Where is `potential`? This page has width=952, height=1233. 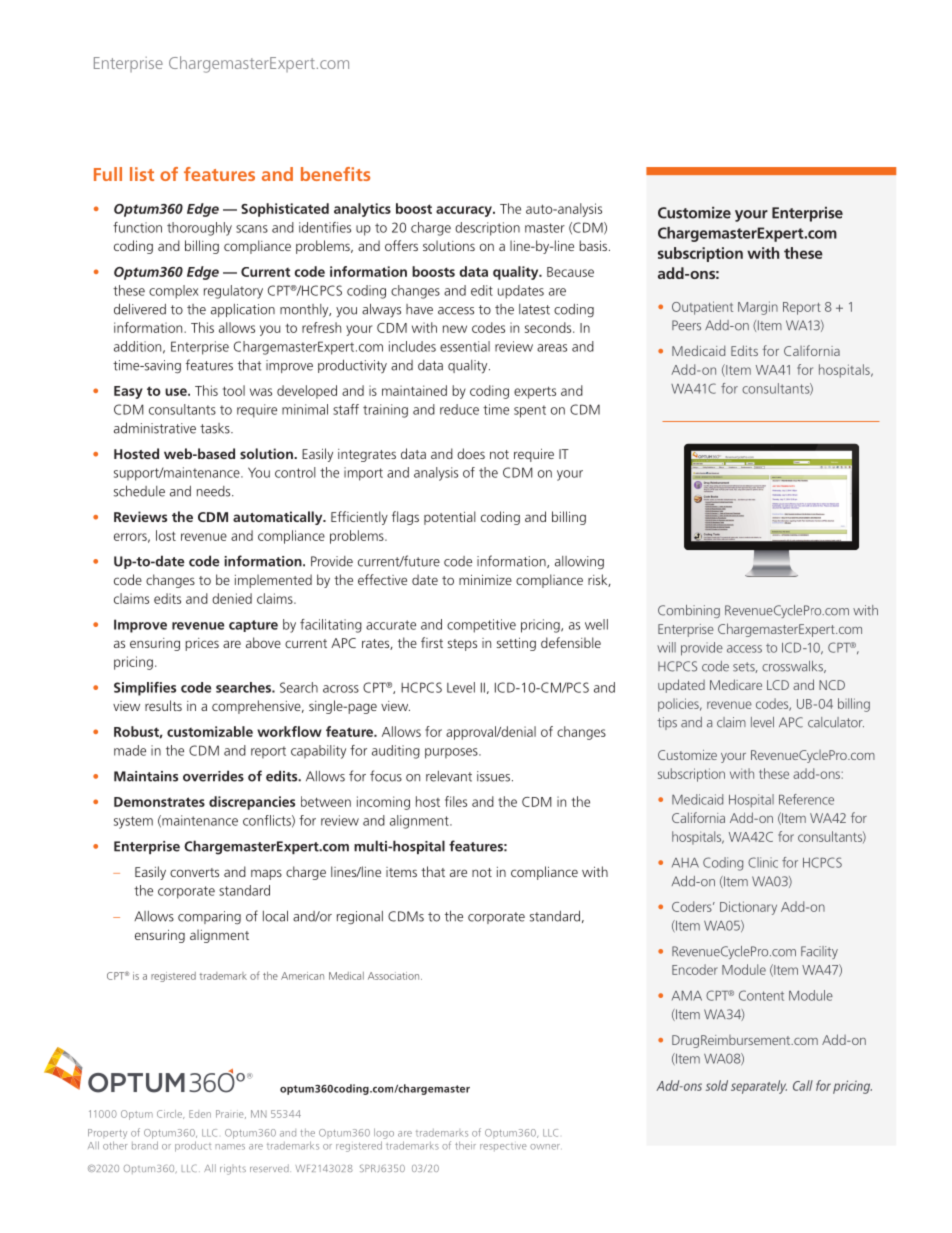
potential is located at coordinates (450, 518).
